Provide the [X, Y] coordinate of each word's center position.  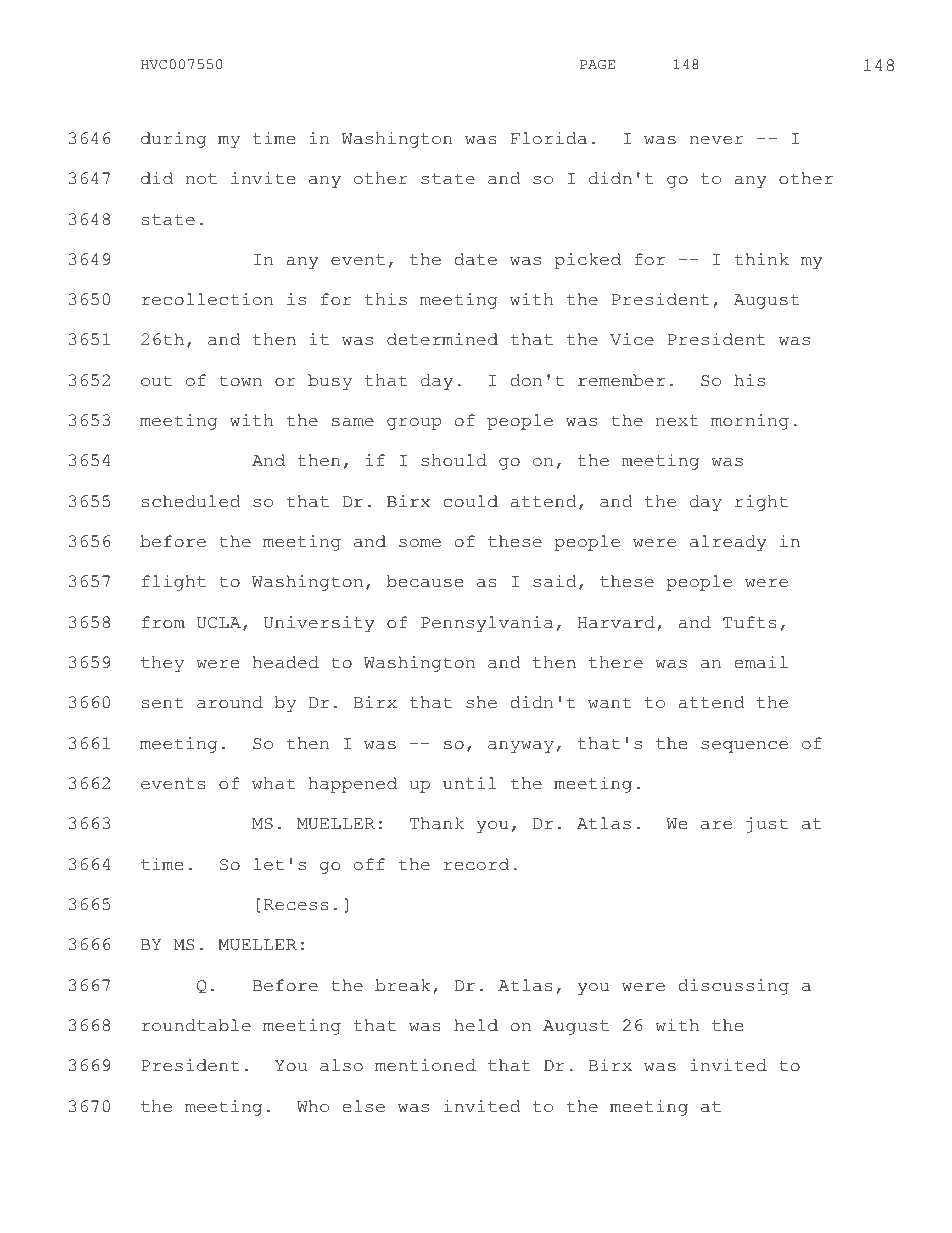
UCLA [219, 623]
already [728, 543]
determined [442, 339]
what [273, 783]
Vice [632, 339]
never [717, 140]
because [425, 581]
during [174, 140]
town [240, 381]
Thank [437, 823]
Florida [549, 138]
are [716, 825]
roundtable [196, 1025]
